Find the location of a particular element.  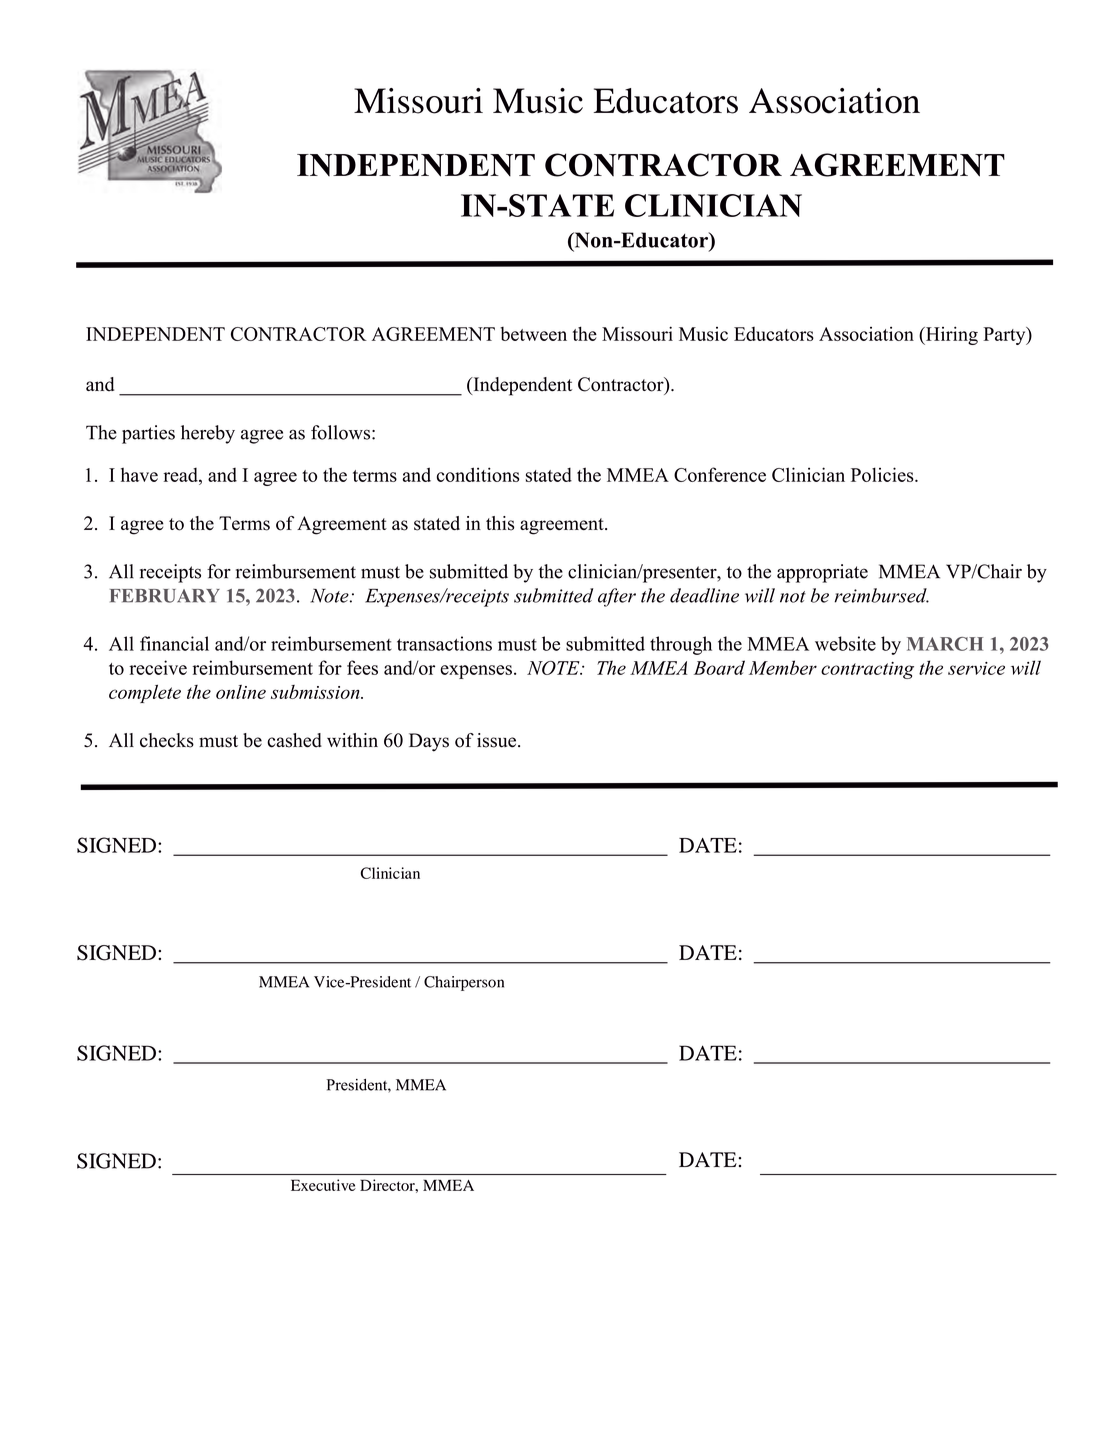

contracting is located at coordinates (867, 670).
